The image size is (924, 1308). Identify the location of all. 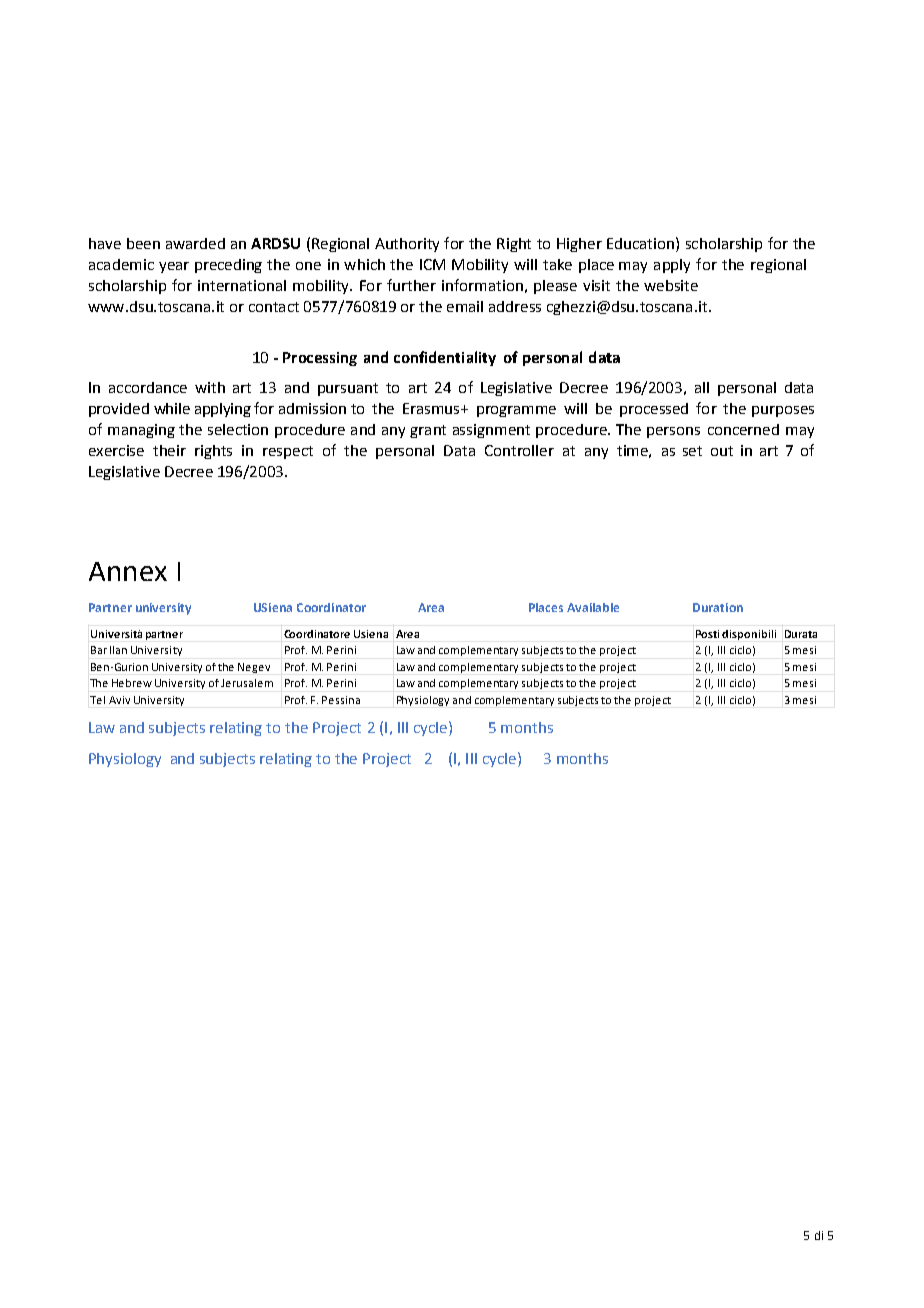
(702, 387).
